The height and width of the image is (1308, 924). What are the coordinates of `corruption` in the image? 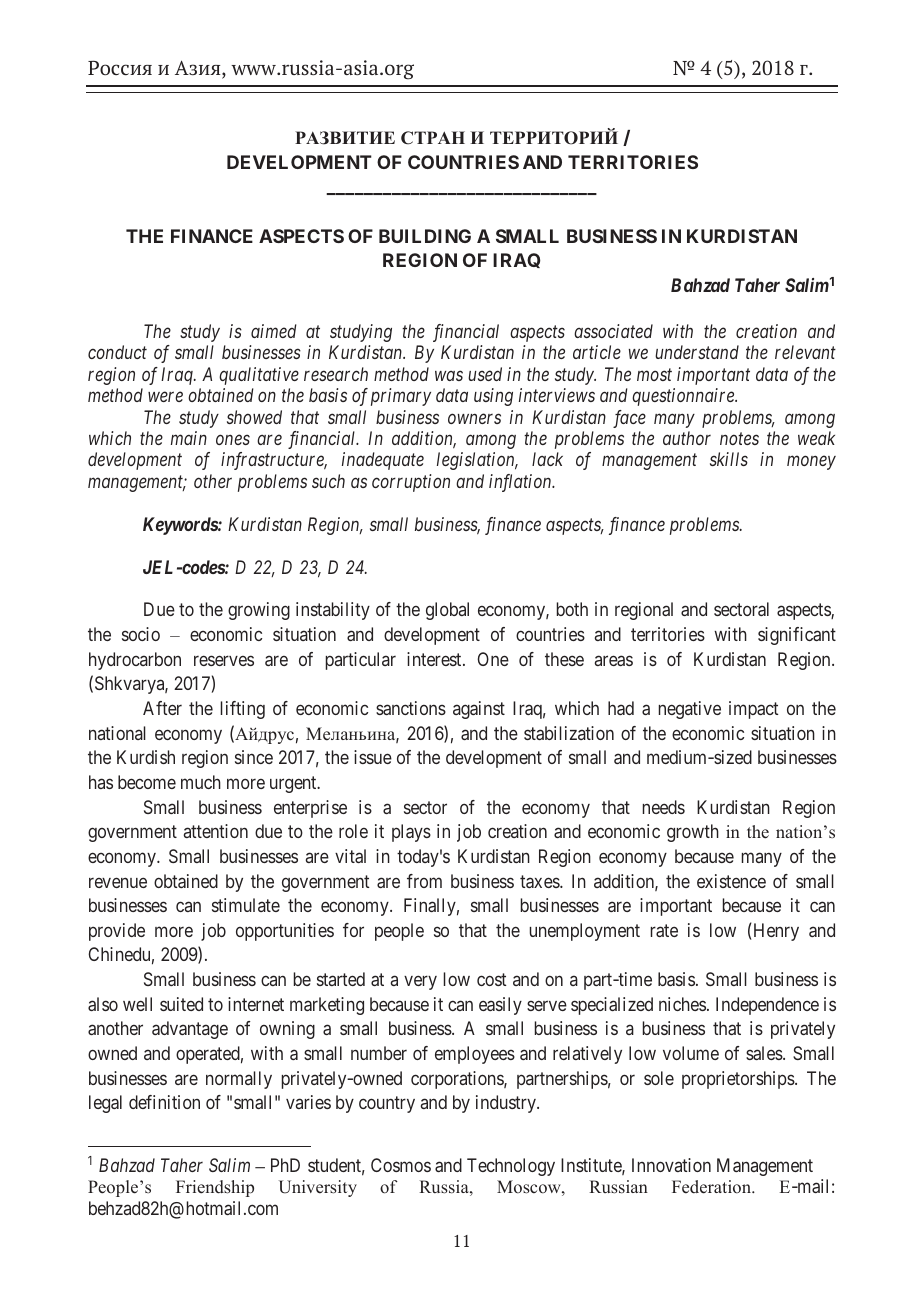 It's located at (411, 483).
